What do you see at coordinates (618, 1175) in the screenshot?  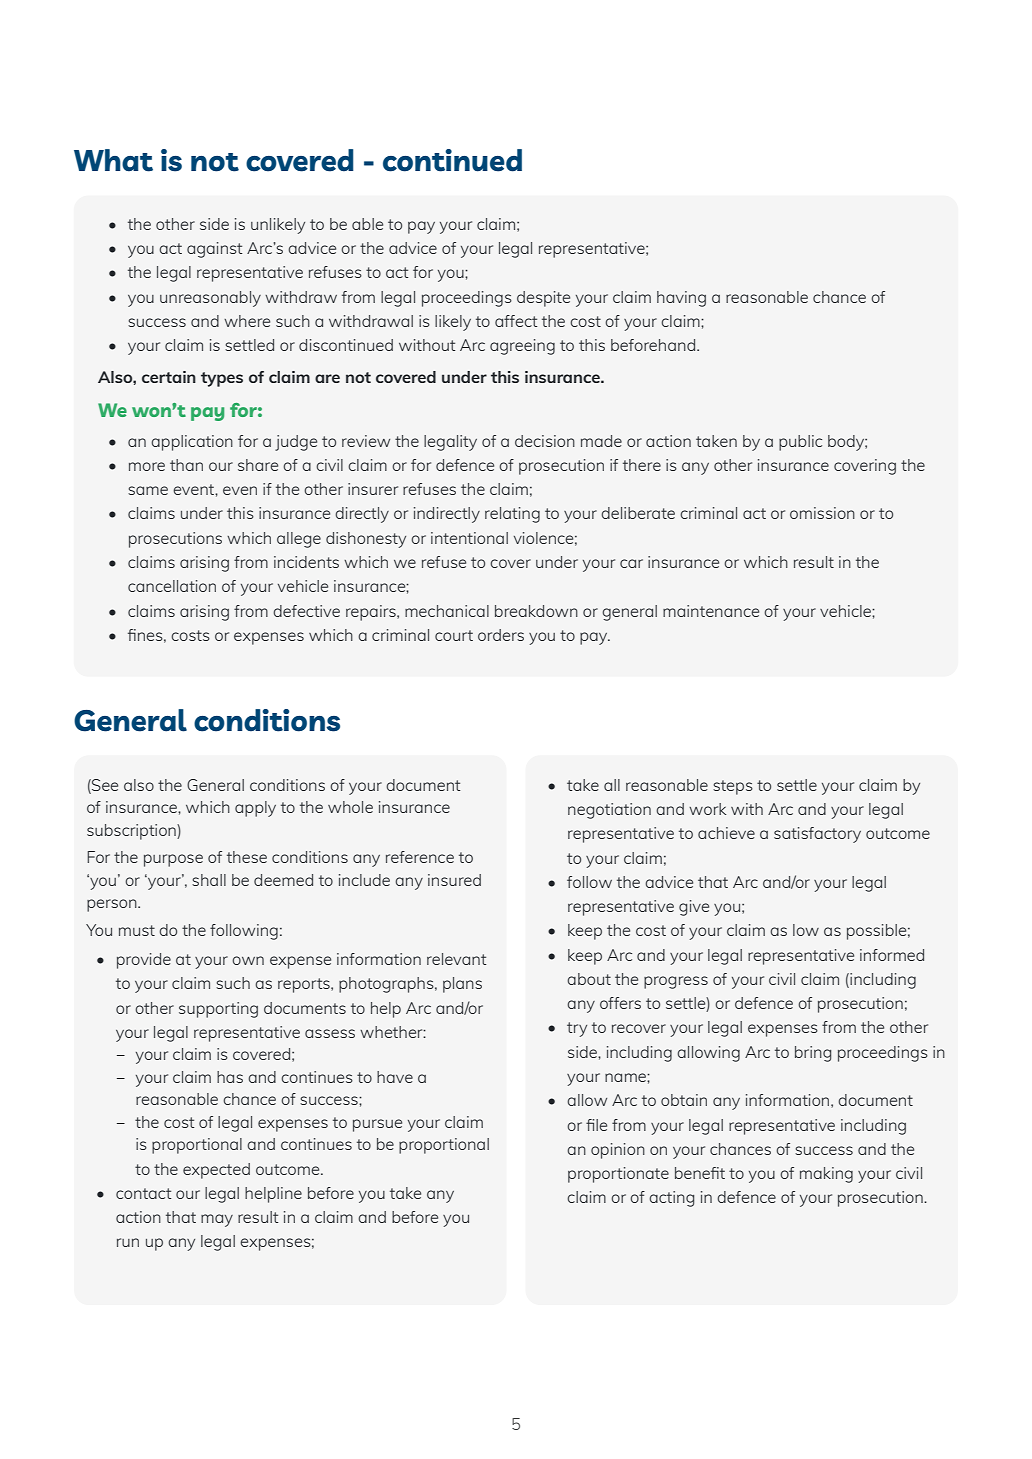 I see `proportionate` at bounding box center [618, 1175].
